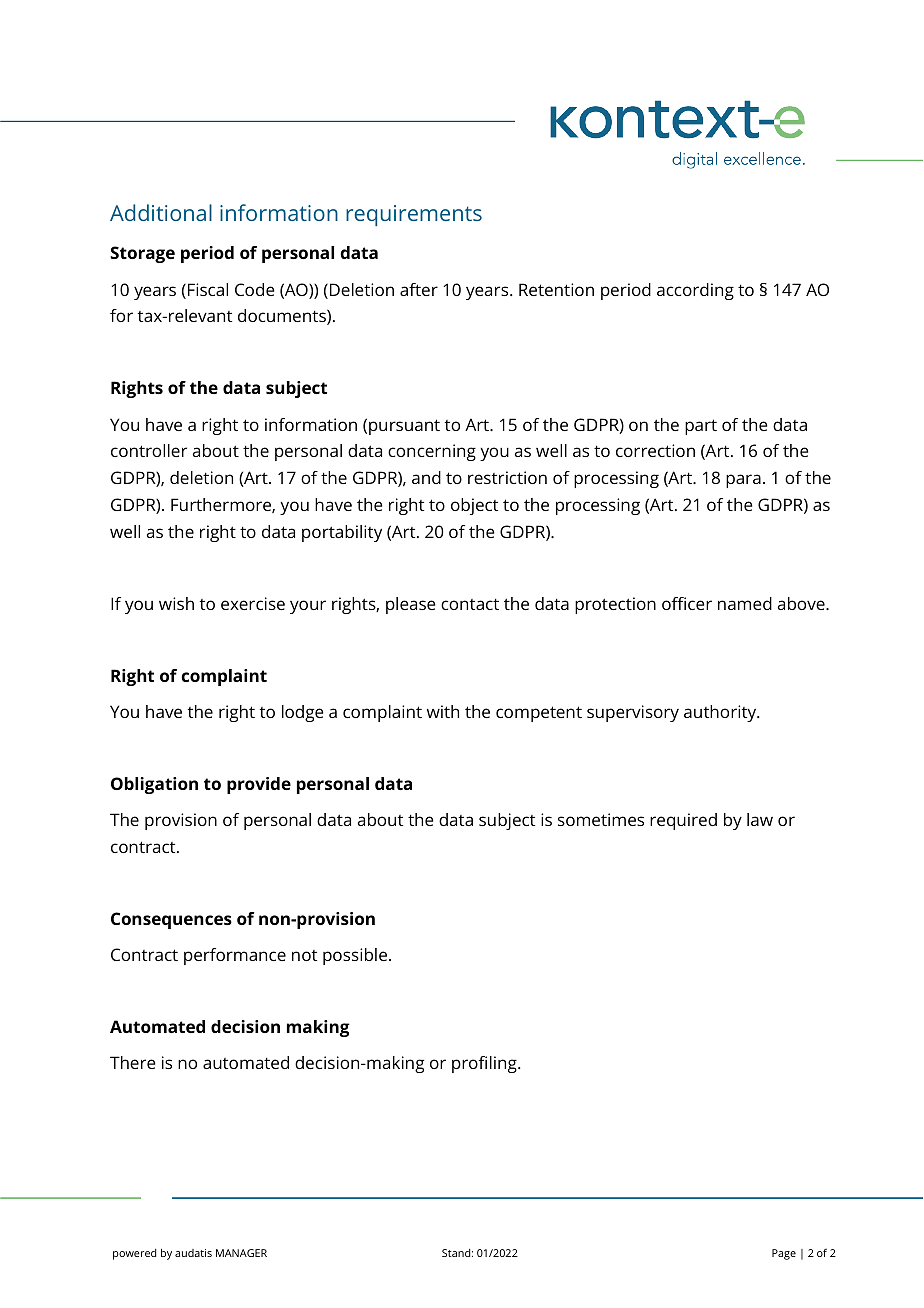  I want to click on requirements, so click(414, 215).
